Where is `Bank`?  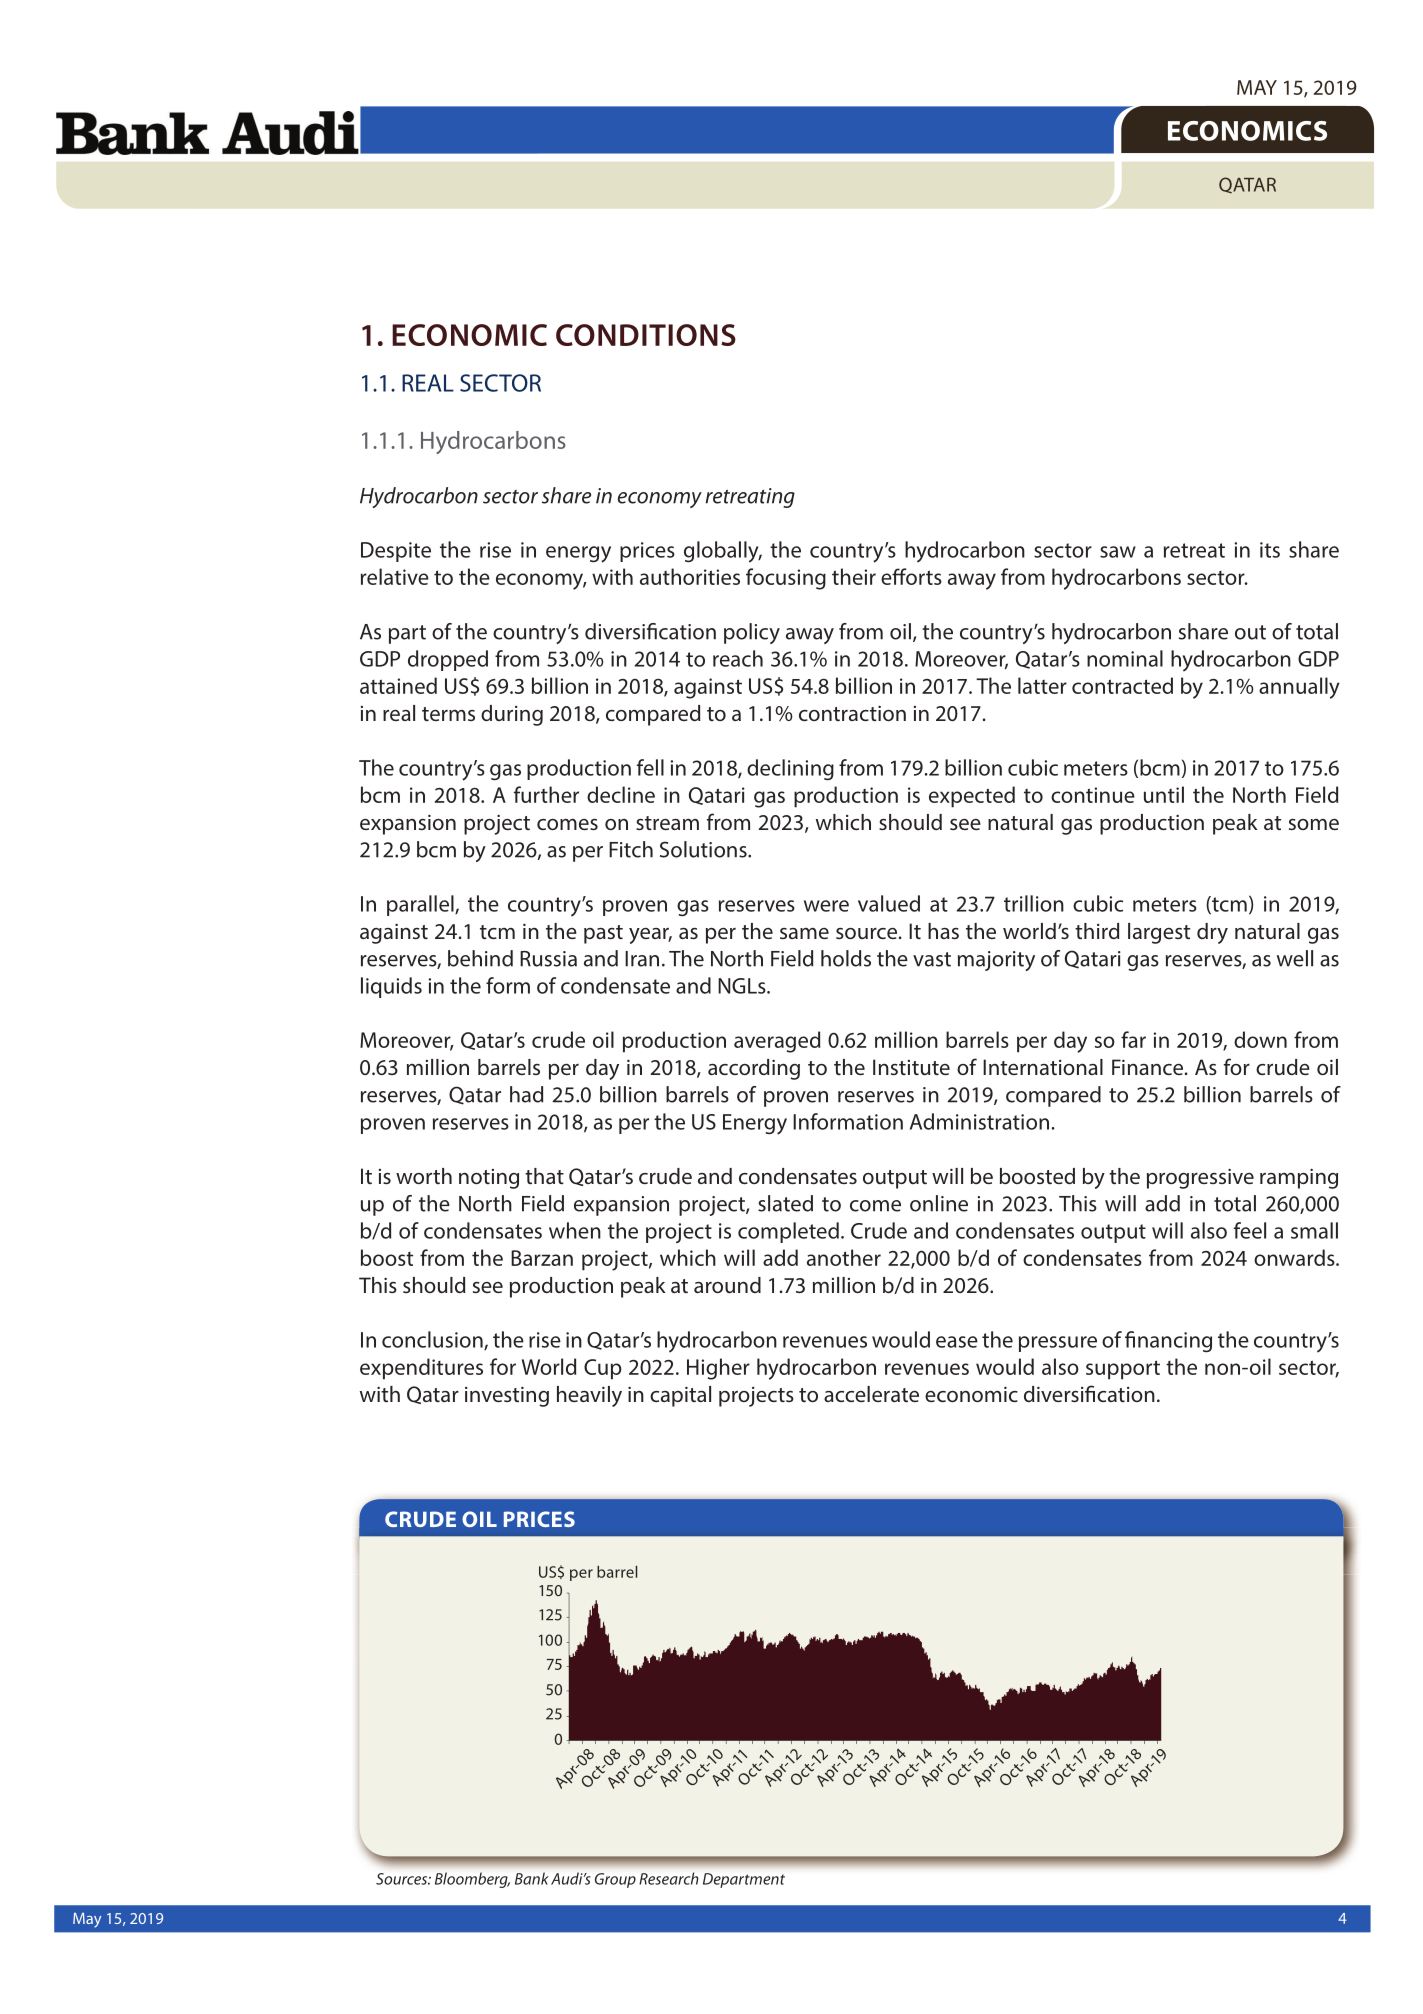
Bank is located at coordinates (532, 1878).
